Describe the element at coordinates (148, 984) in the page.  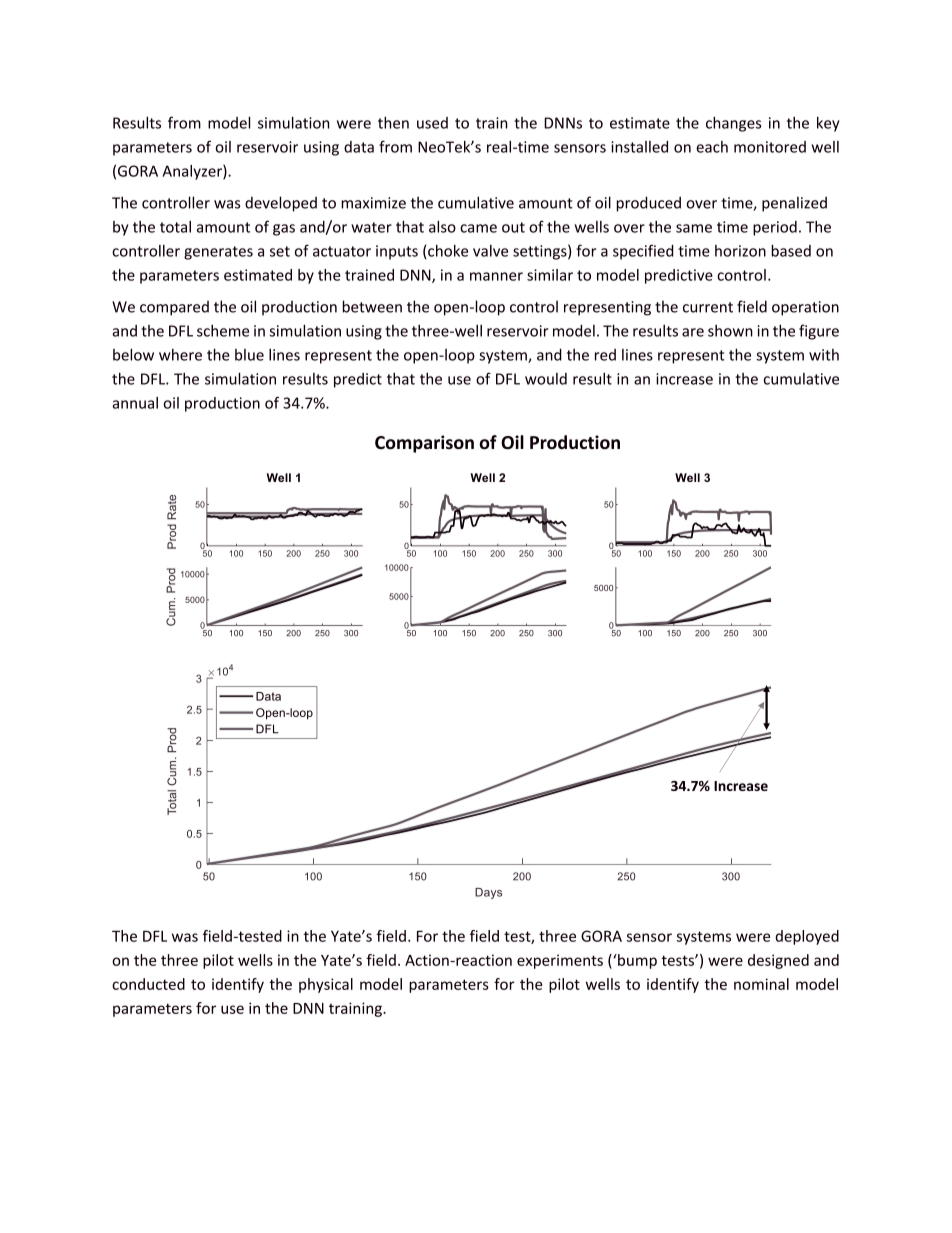
I see `conducted` at that location.
